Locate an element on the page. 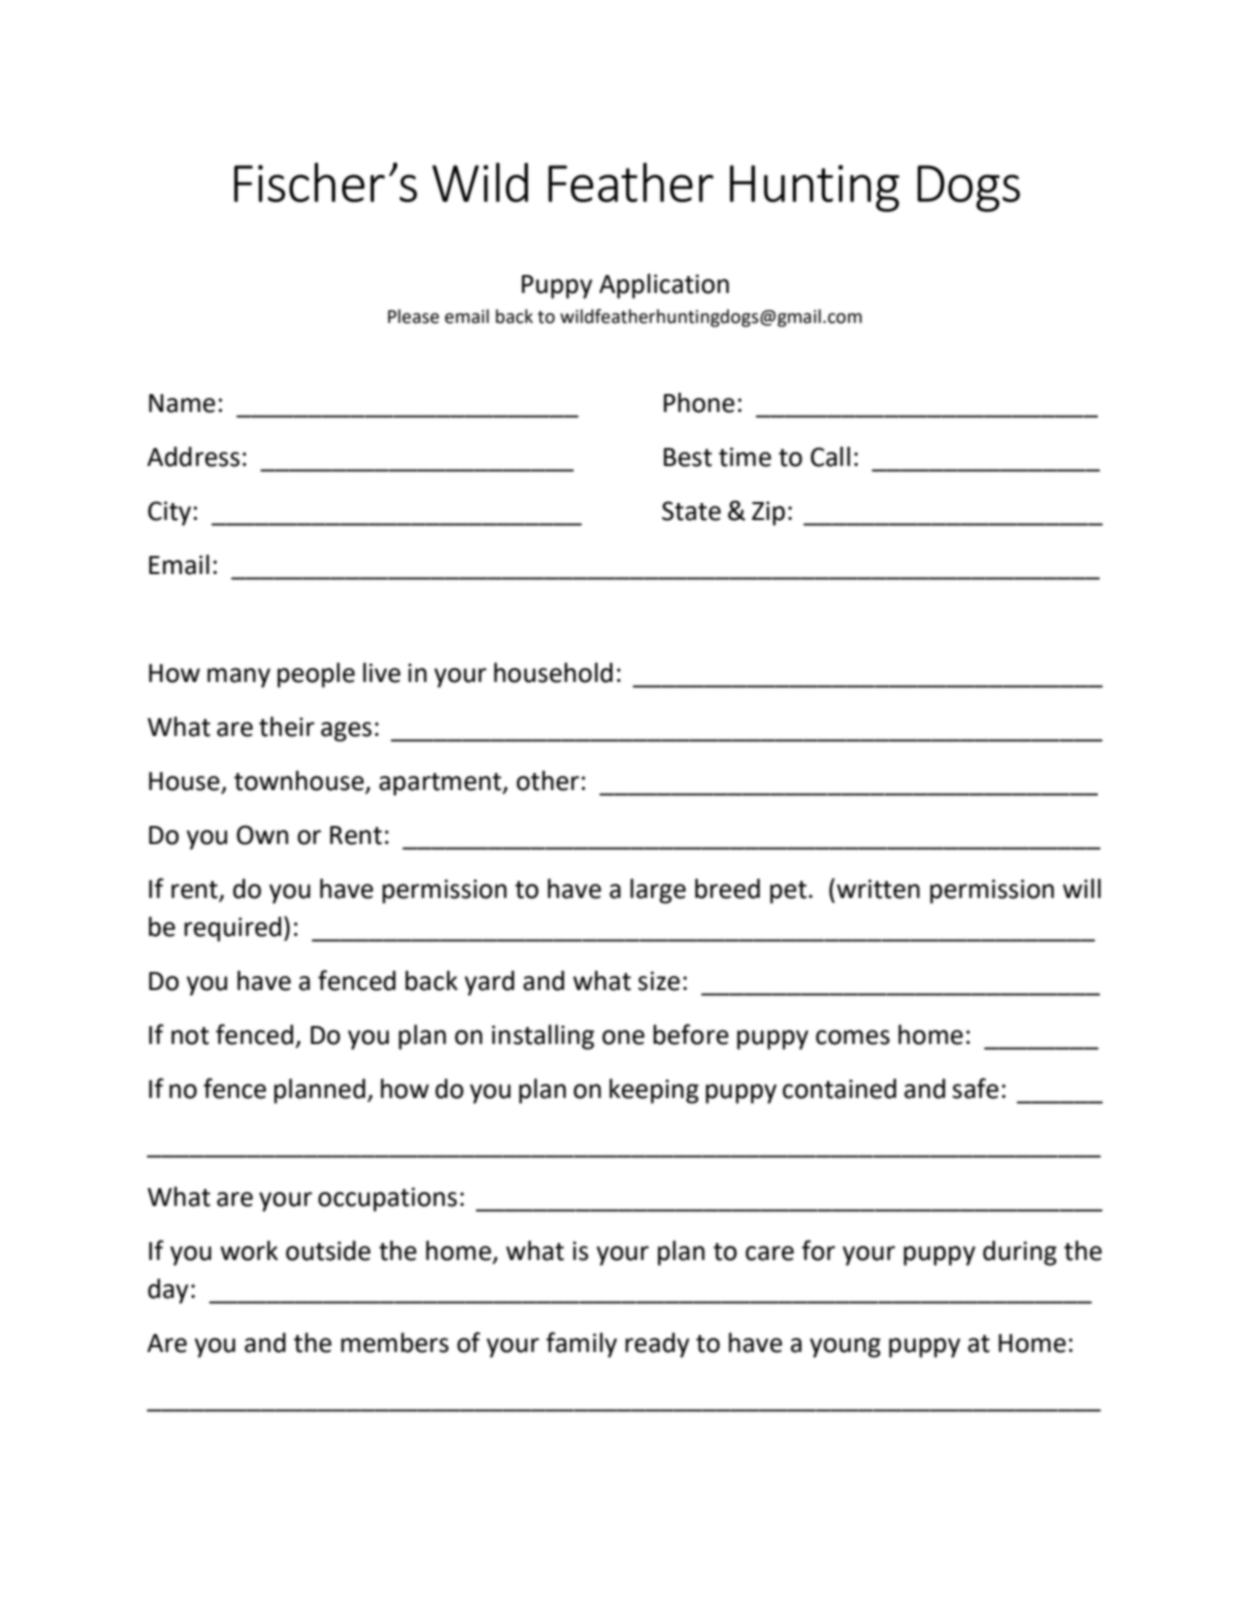  State is located at coordinates (691, 511).
